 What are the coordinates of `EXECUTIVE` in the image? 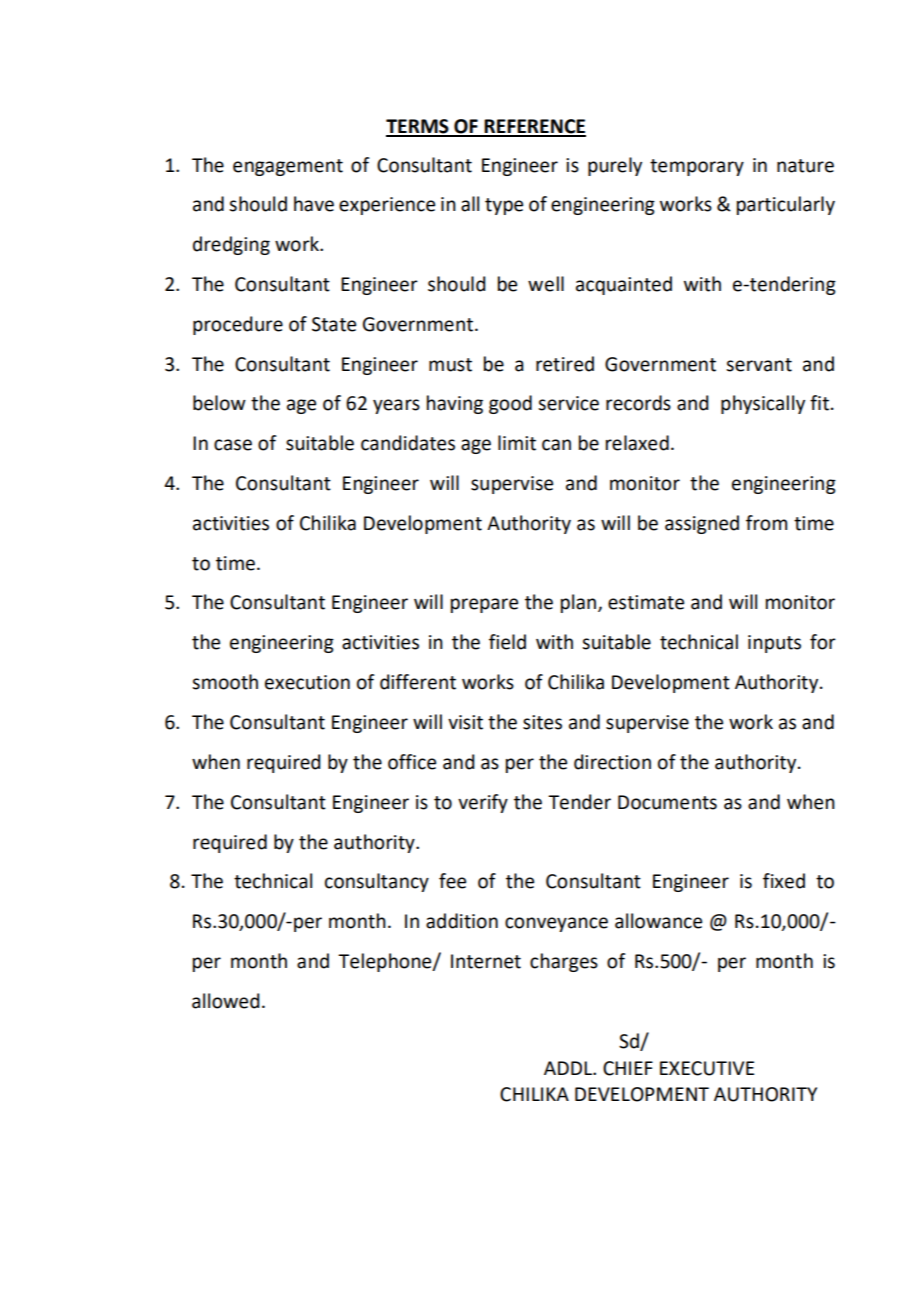 It's located at (707, 1068).
